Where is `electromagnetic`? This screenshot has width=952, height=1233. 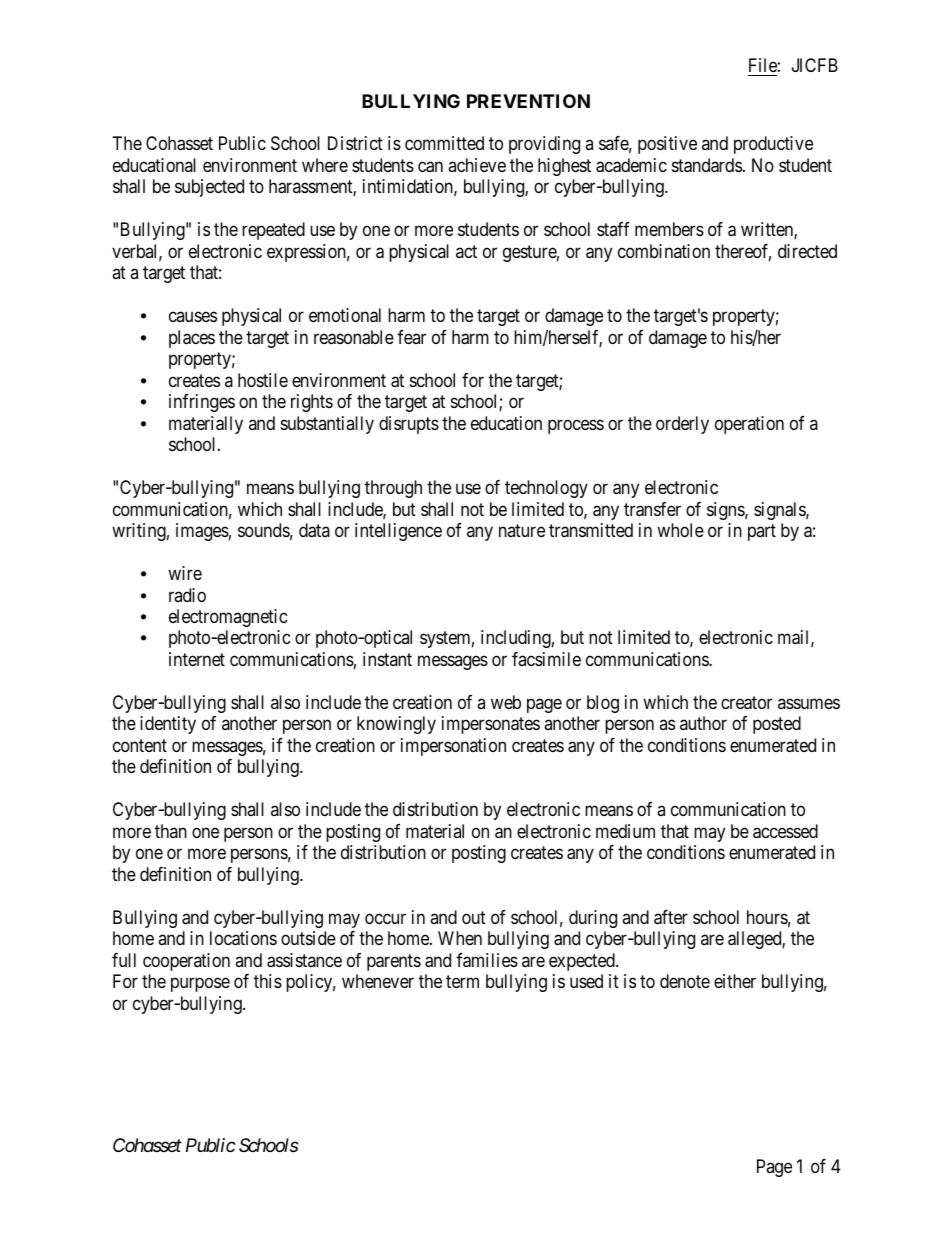 electromagnetic is located at coordinates (228, 618).
